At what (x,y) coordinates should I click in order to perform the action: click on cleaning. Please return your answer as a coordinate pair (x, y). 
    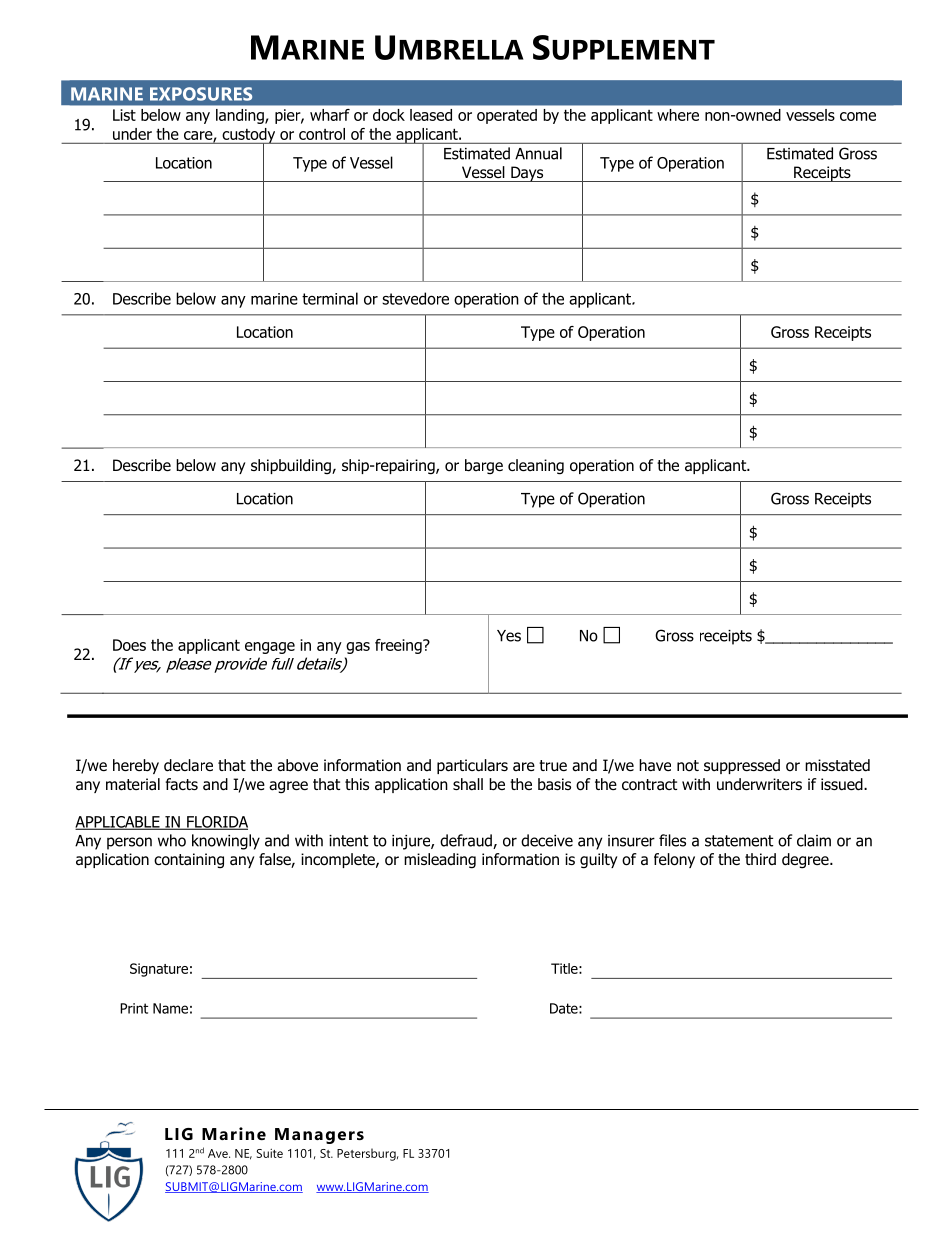
    Looking at the image, I should click on (536, 467).
